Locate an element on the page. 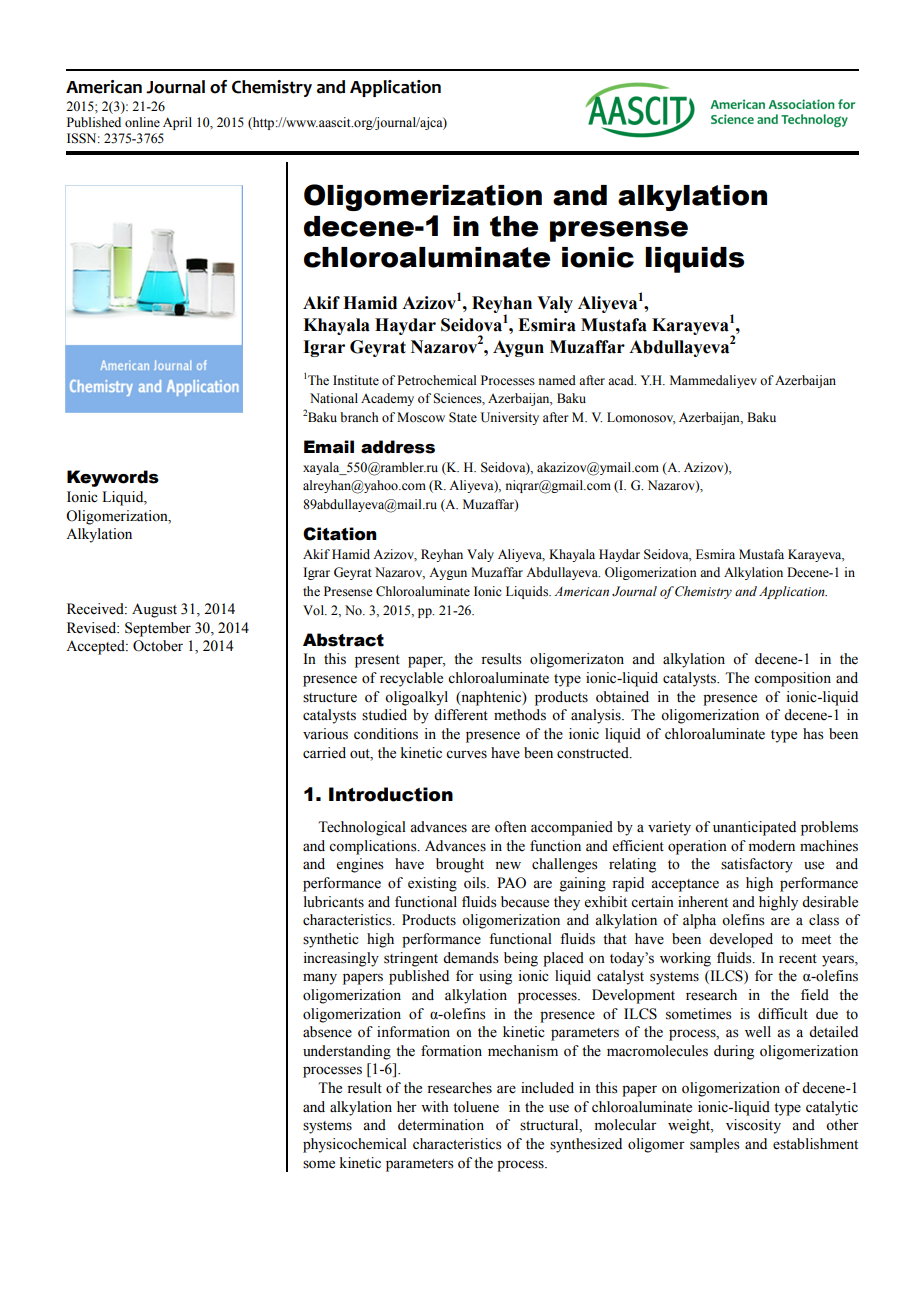 The image size is (924, 1308). online is located at coordinates (142, 122).
